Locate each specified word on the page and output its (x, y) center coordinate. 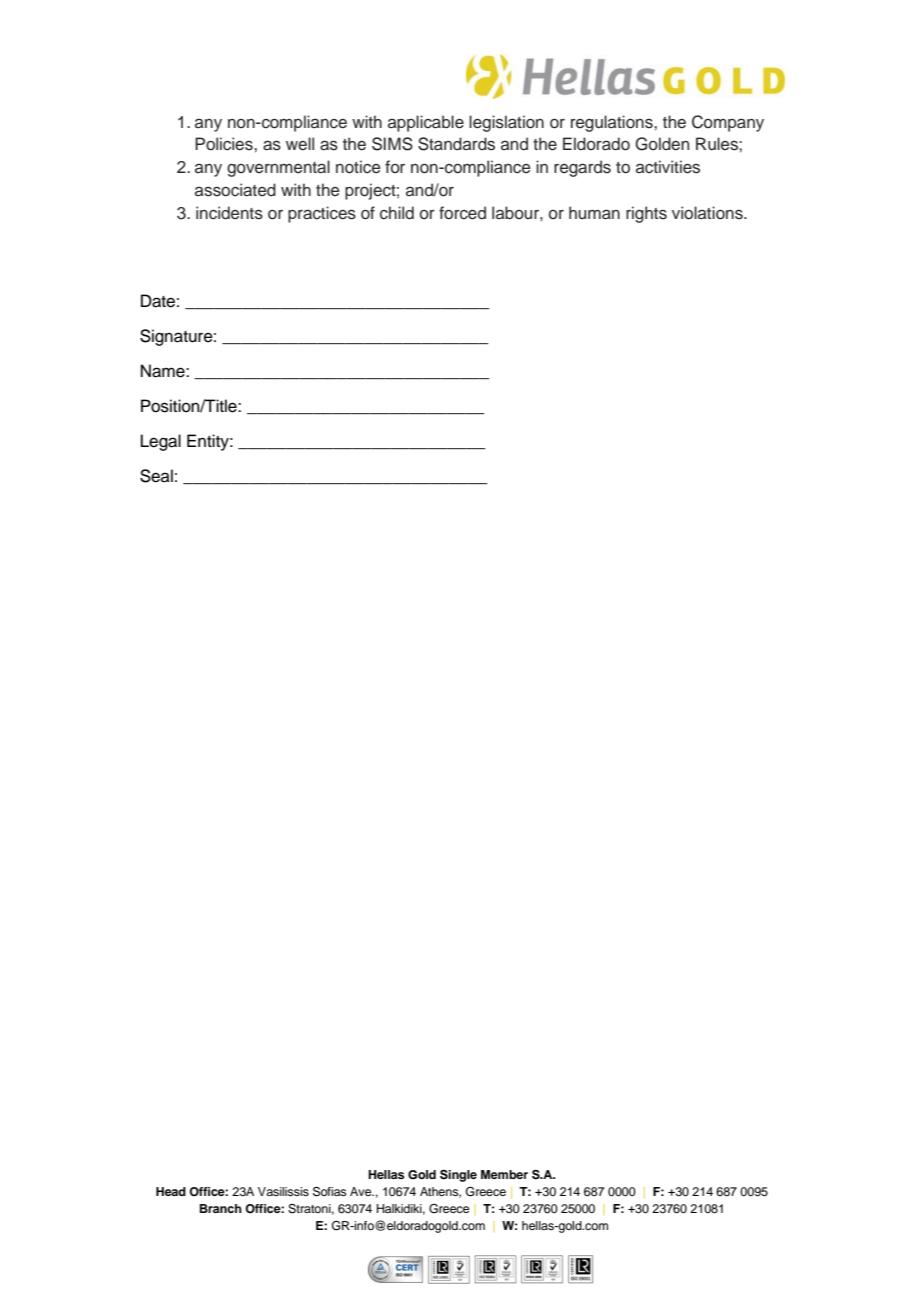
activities (668, 167)
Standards (456, 144)
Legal (161, 442)
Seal (156, 476)
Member (504, 1174)
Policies (225, 144)
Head (171, 1191)
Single (458, 1176)
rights (646, 214)
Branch (221, 1208)
